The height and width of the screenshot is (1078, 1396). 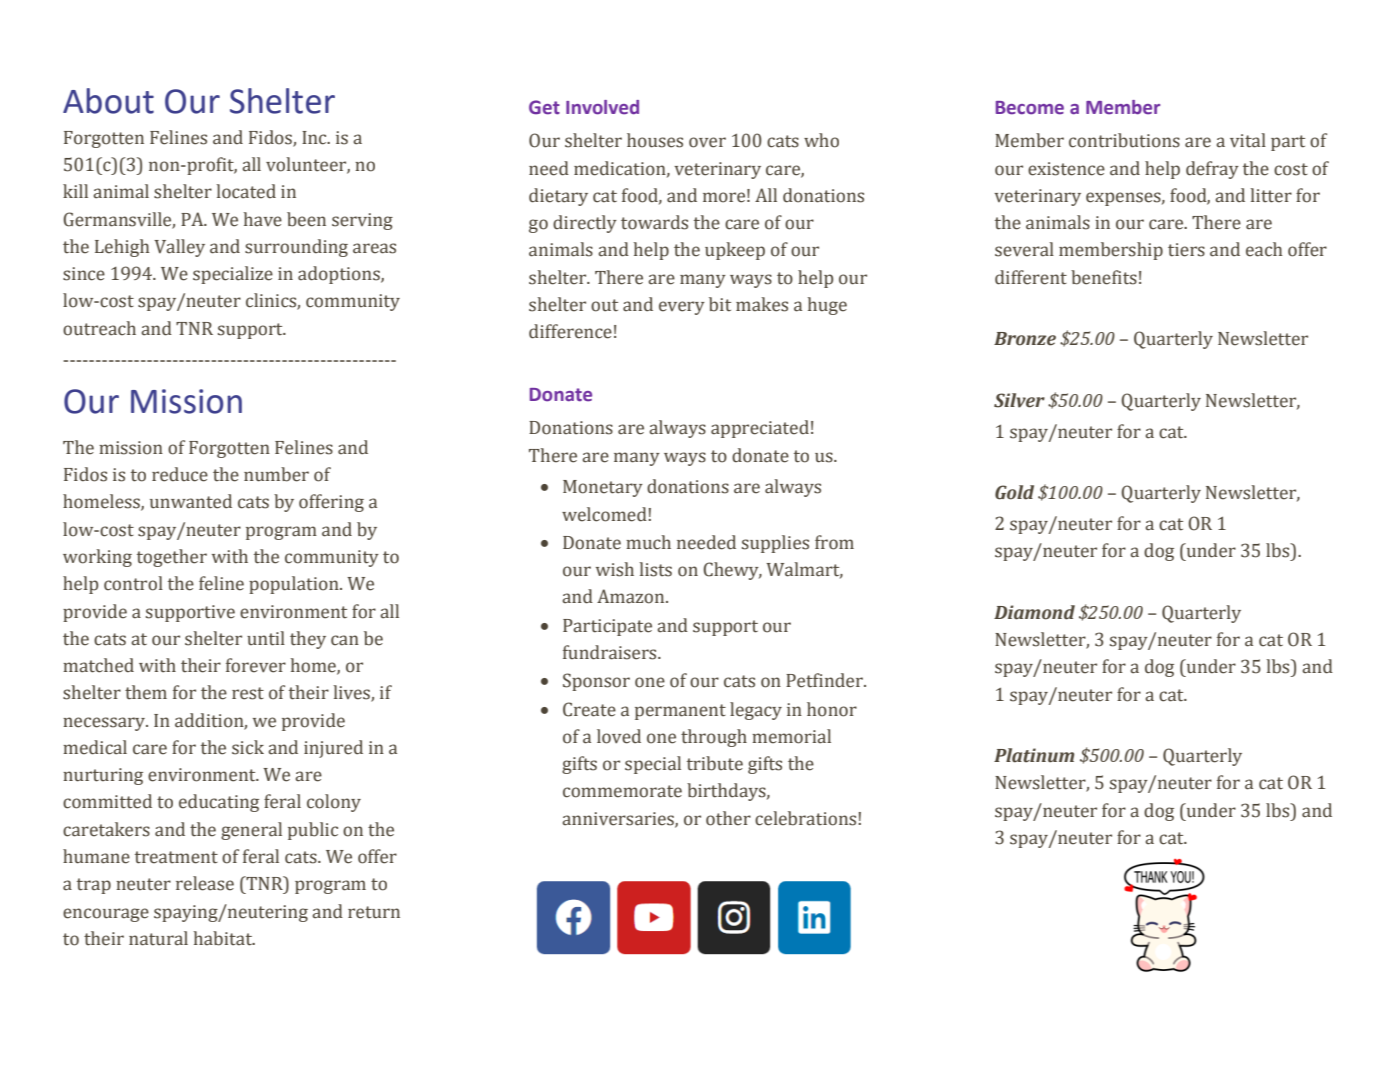 I want to click on anniversaries, so click(x=619, y=819).
